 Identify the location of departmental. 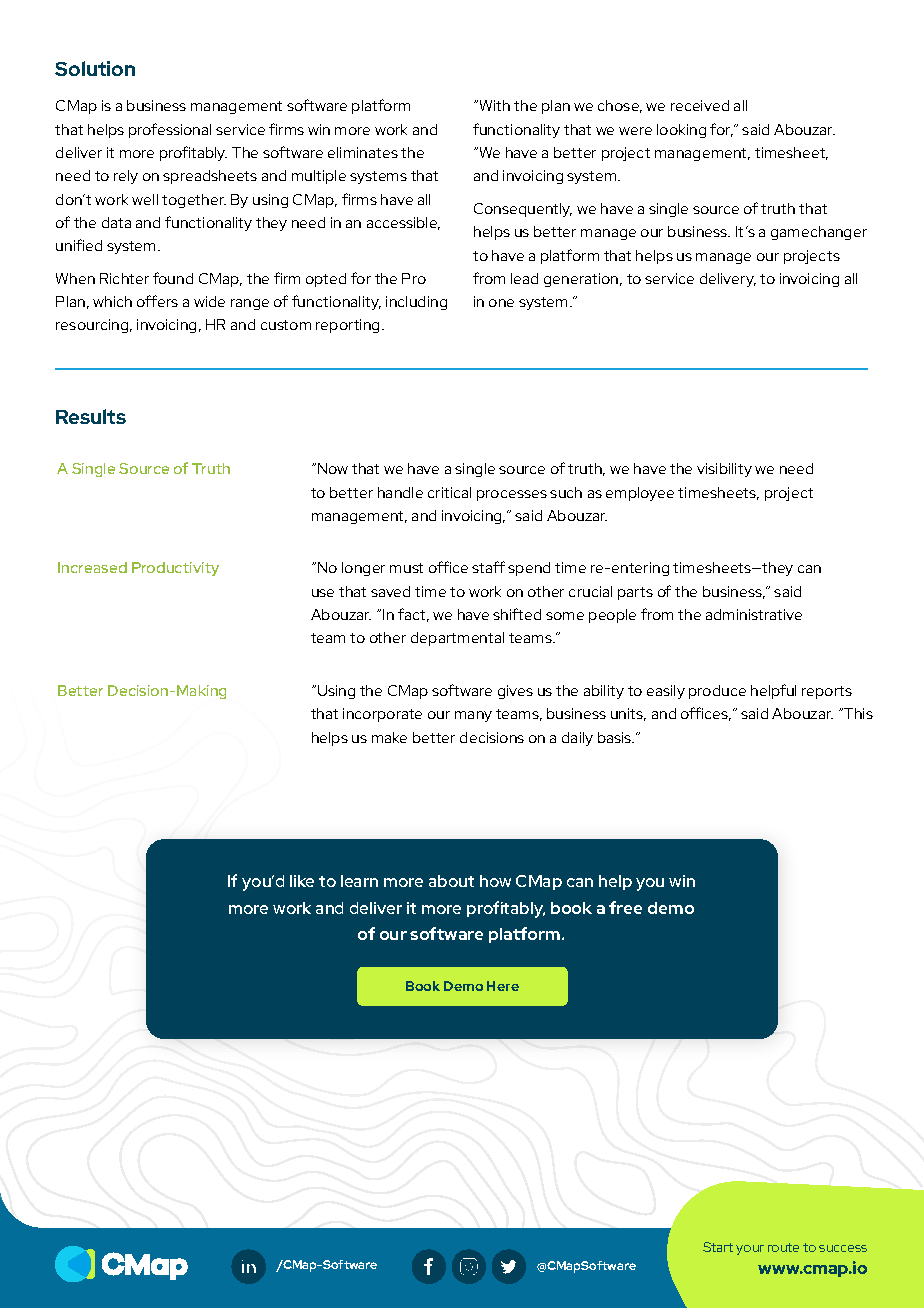
(457, 639).
